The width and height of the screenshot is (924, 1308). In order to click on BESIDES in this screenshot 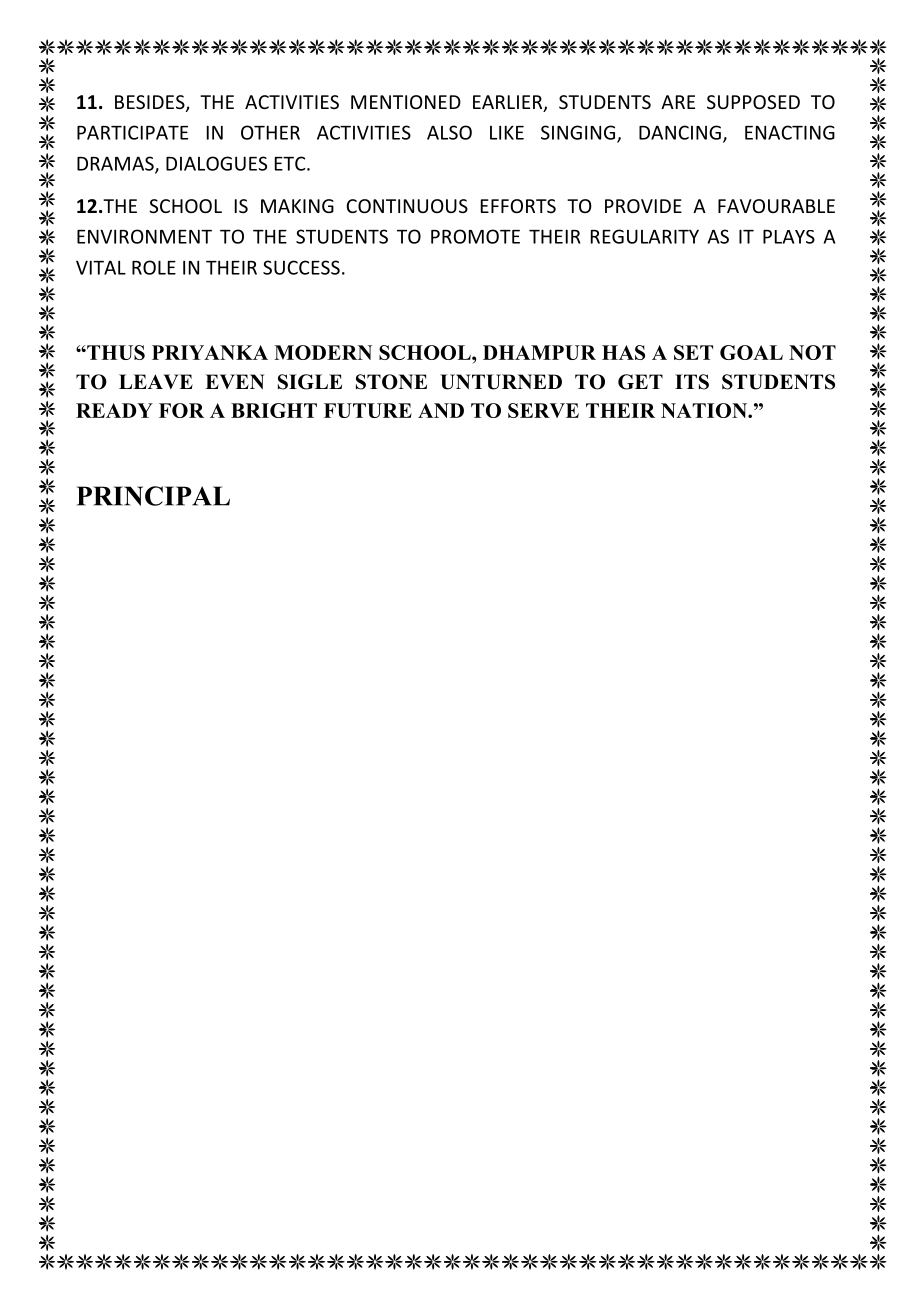, I will do `click(151, 103)`.
